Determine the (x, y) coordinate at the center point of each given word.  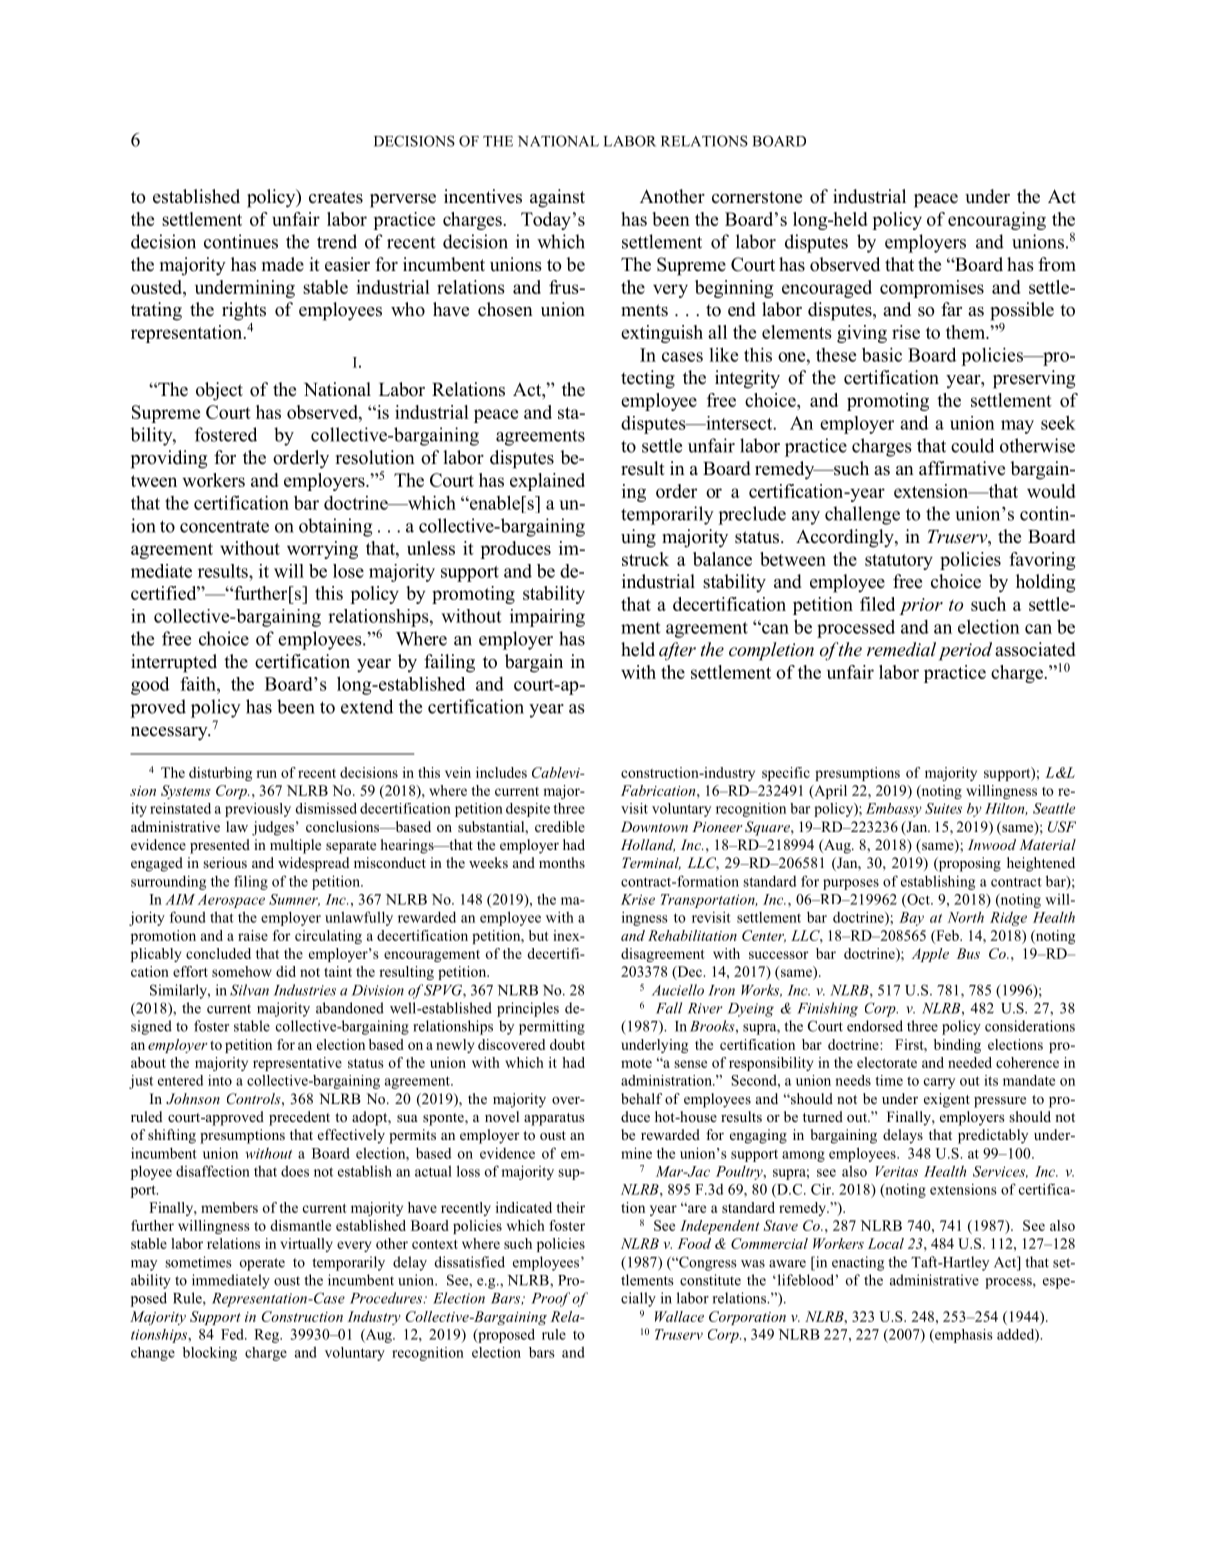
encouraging (997, 221)
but (539, 935)
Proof (550, 1299)
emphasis (963, 1336)
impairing (547, 618)
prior (921, 606)
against (557, 198)
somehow (242, 971)
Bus (968, 953)
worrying (322, 550)
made (283, 264)
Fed (233, 1334)
